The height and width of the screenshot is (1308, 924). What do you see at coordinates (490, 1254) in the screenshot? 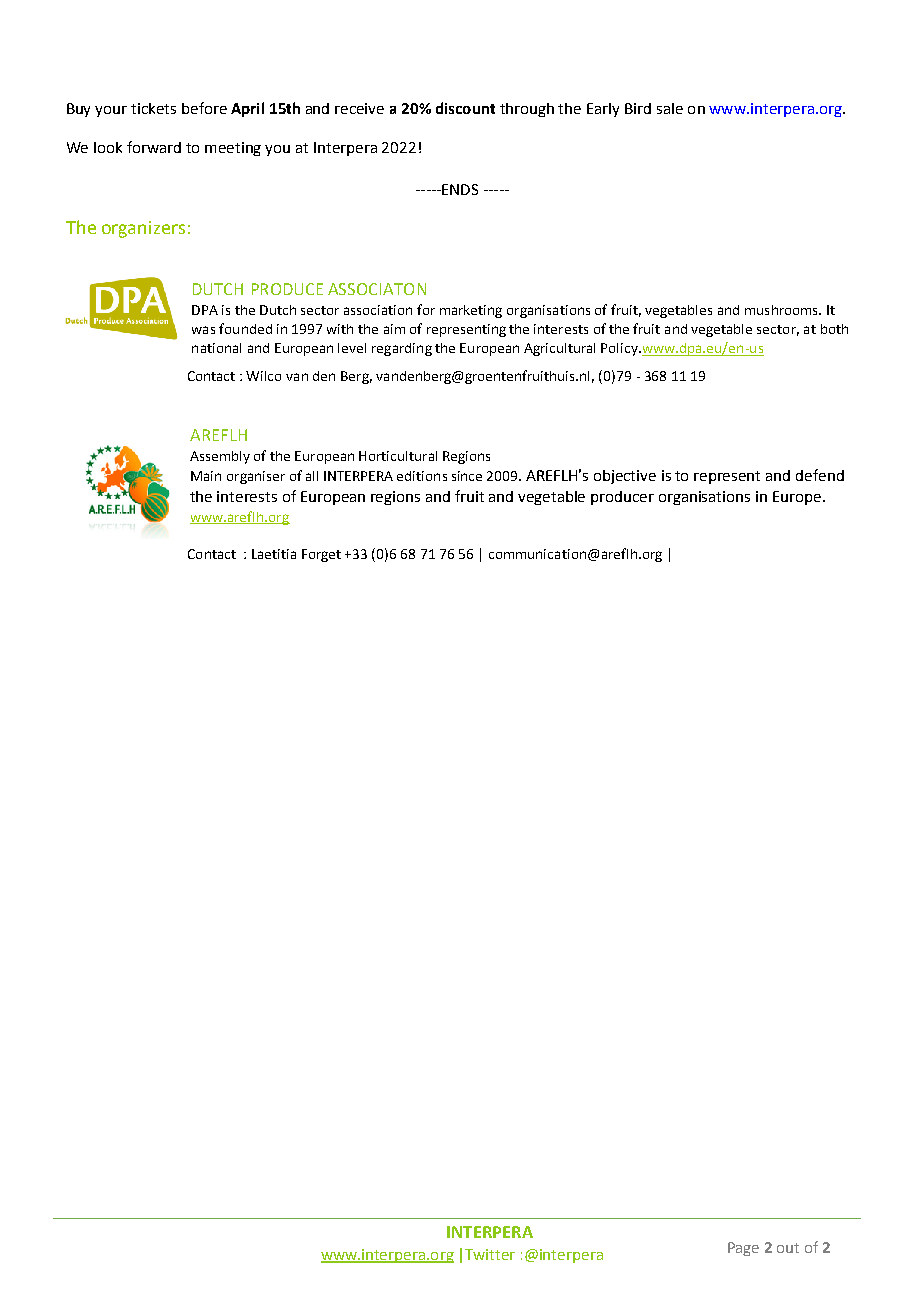
I see `Twitter` at bounding box center [490, 1254].
